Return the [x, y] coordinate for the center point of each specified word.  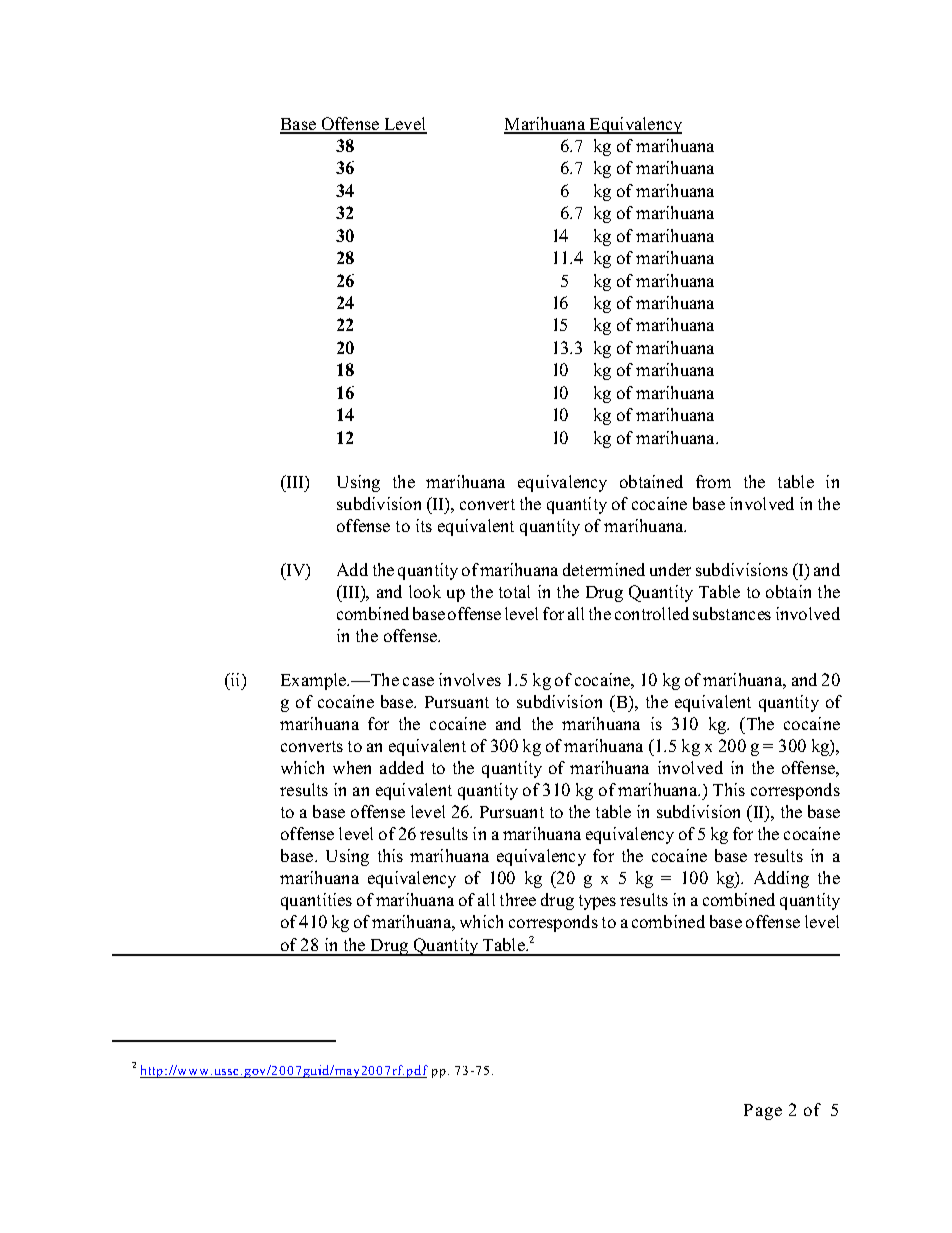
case [418, 681]
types [597, 902]
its [424, 525]
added [402, 767]
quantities [316, 901]
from [713, 481]
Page [763, 1112]
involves [470, 679]
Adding [781, 879]
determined [604, 569]
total [514, 591]
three [518, 899]
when [352, 767]
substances [732, 613]
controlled [652, 613]
